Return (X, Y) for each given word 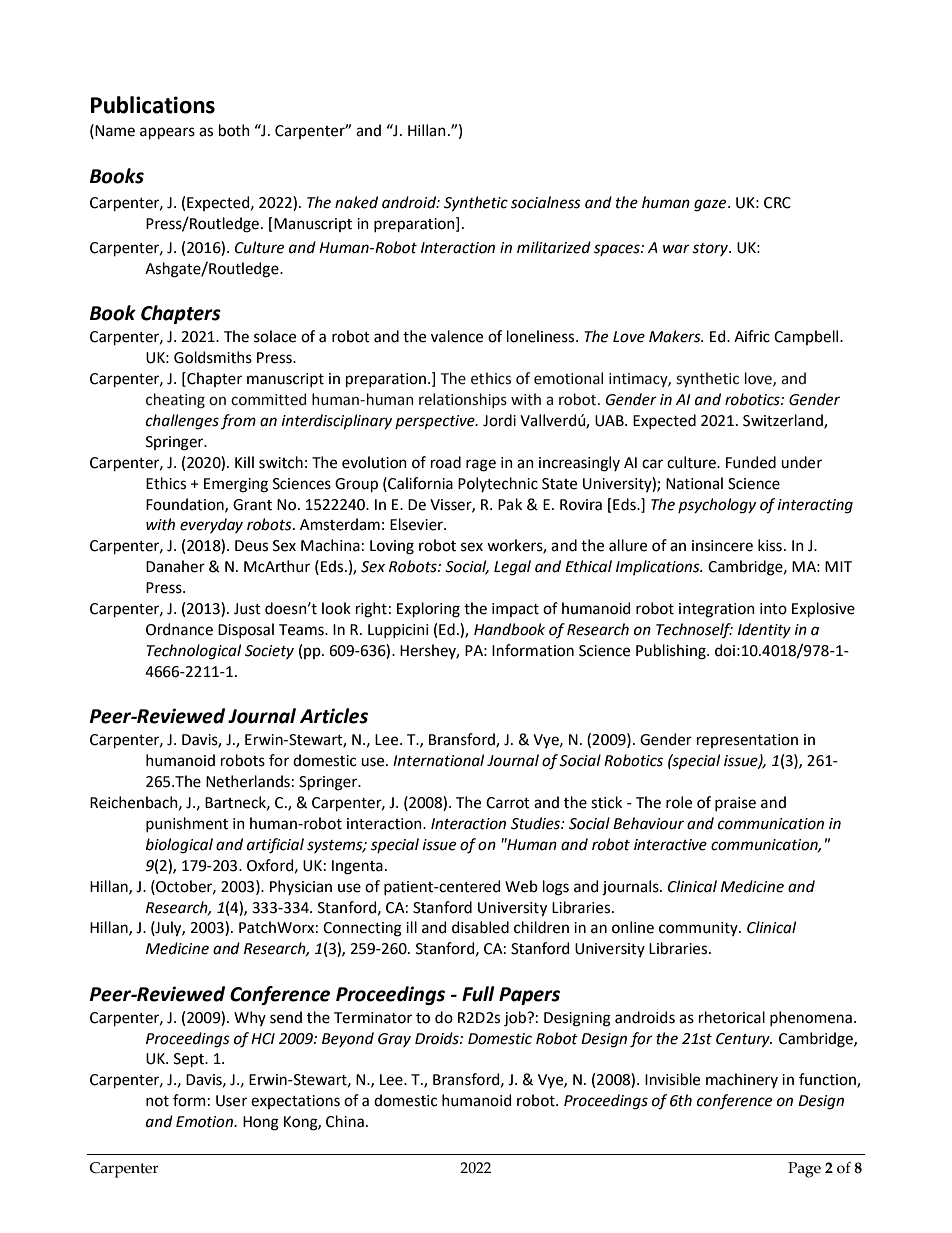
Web (521, 886)
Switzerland (784, 421)
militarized (554, 247)
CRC (777, 203)
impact (515, 610)
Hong (261, 1123)
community (699, 929)
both (234, 130)
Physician (301, 887)
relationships (463, 400)
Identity (764, 631)
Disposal (246, 630)
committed (268, 399)
